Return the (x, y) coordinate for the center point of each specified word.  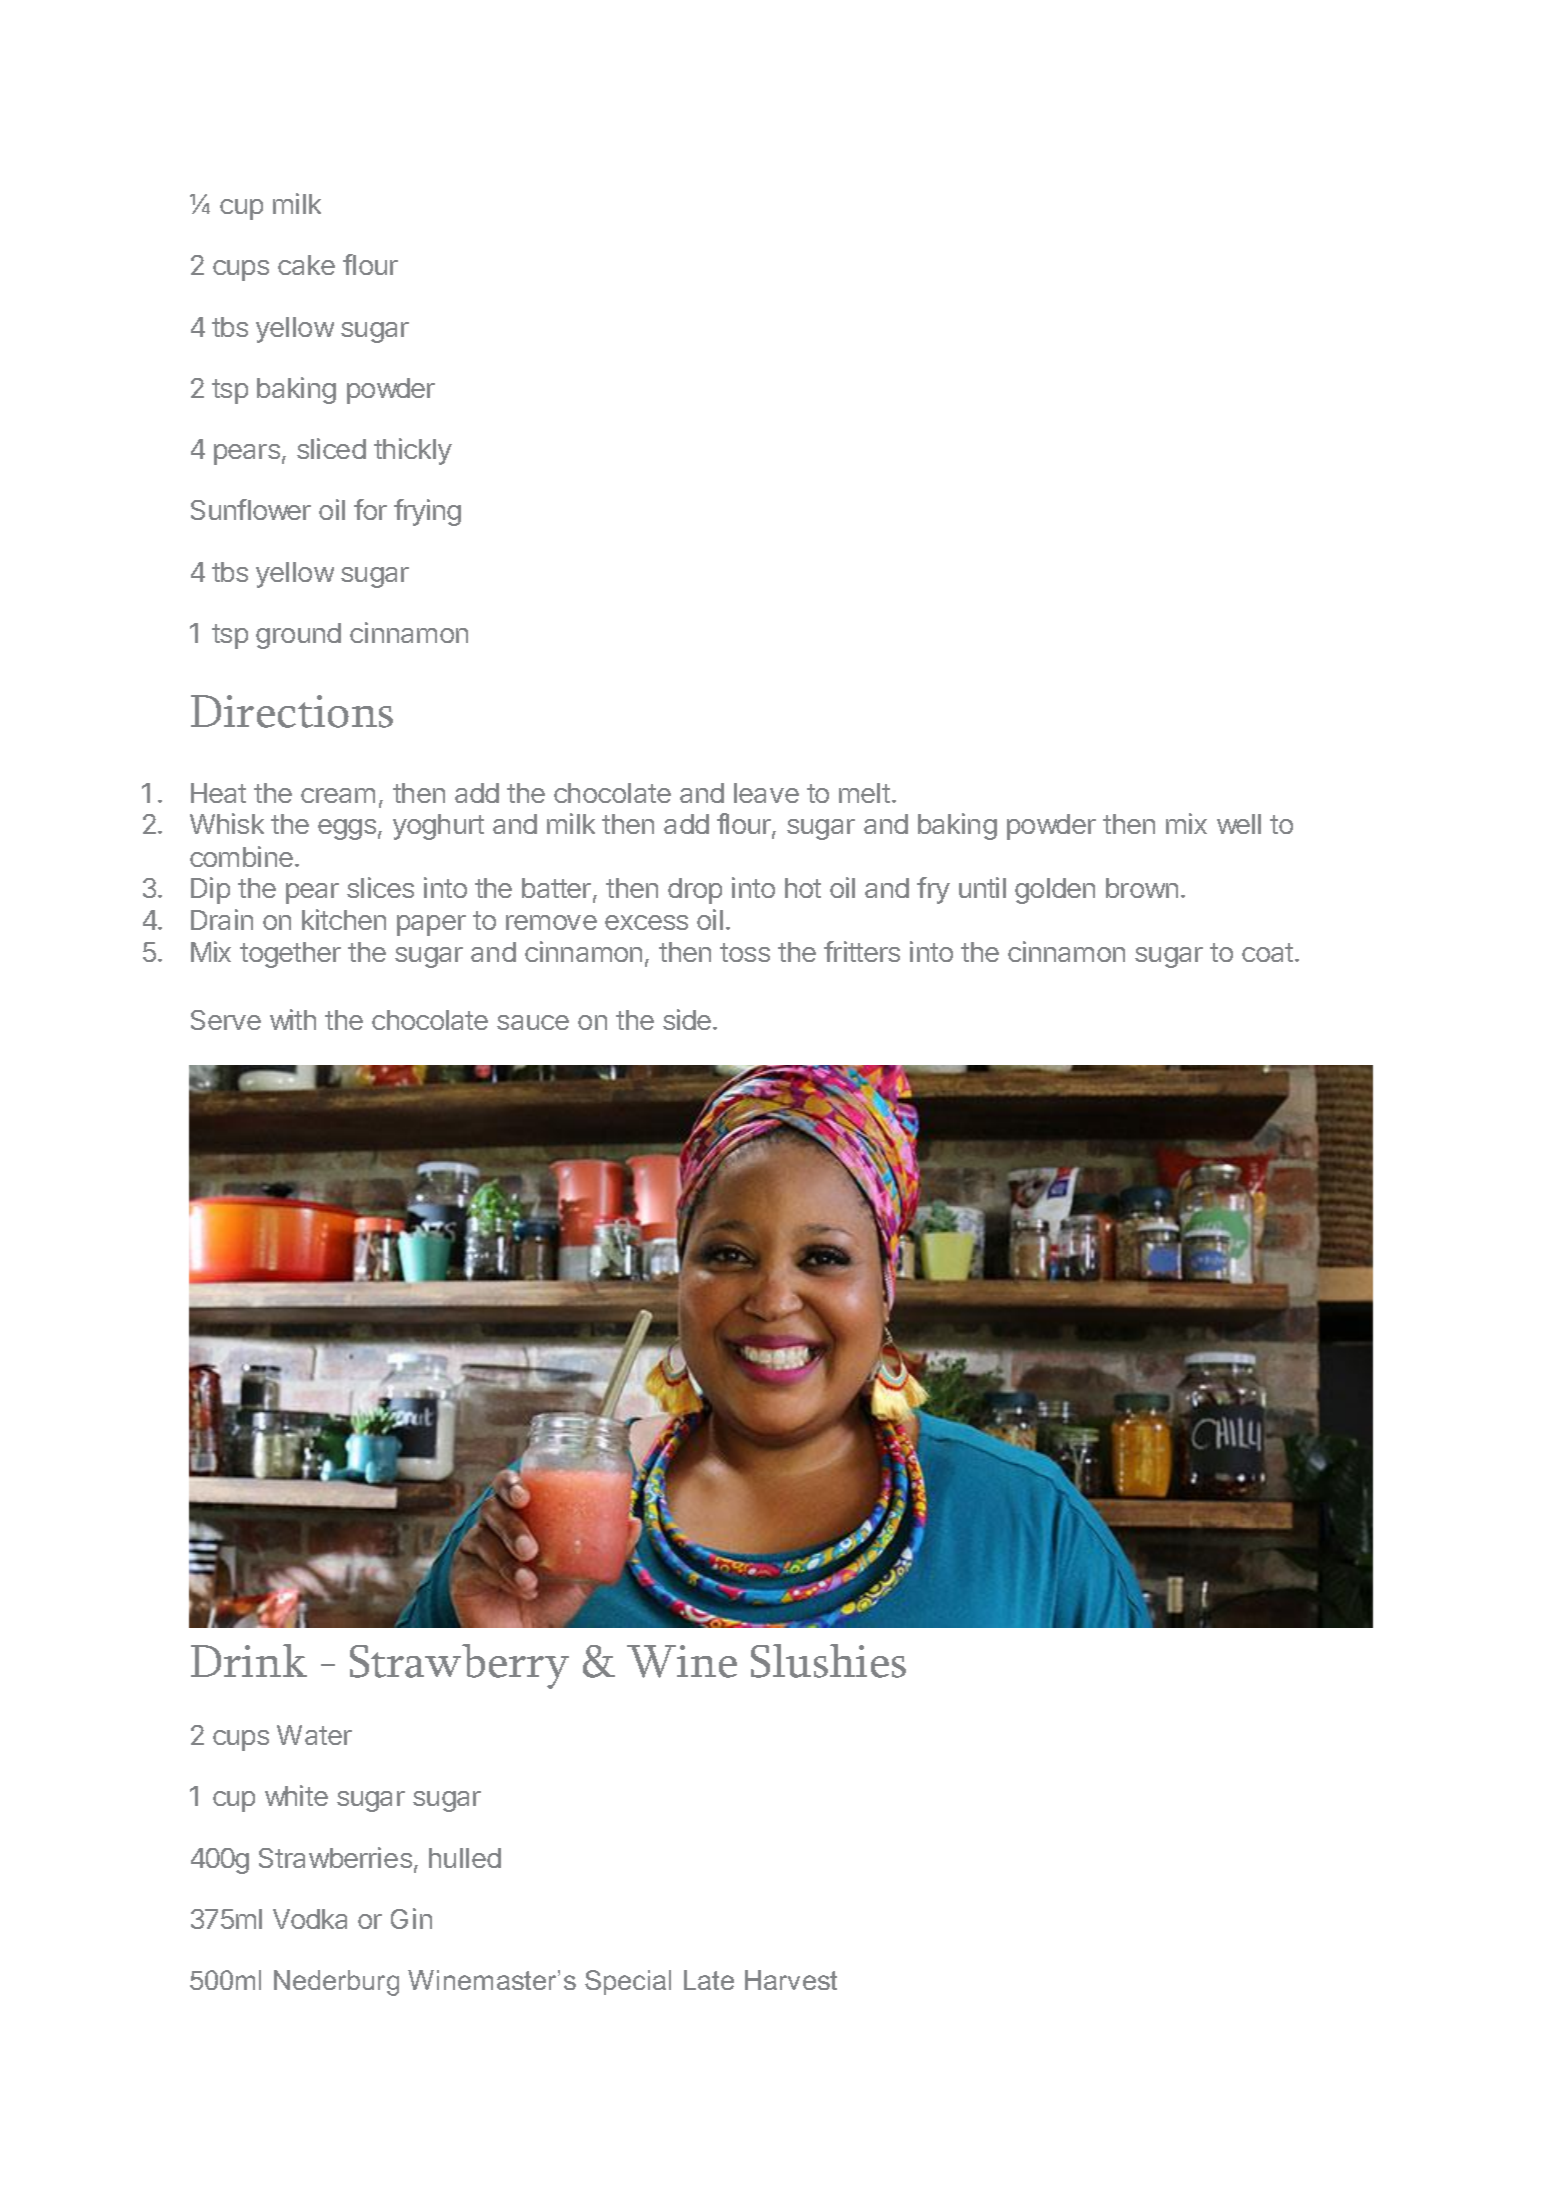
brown (1142, 888)
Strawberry (459, 1666)
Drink (249, 1660)
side (688, 1019)
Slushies (828, 1661)
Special (628, 1982)
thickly (413, 451)
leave (766, 793)
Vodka (310, 1919)
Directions (292, 711)
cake (306, 265)
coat (1267, 952)
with (293, 1019)
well (1239, 824)
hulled (465, 1858)
